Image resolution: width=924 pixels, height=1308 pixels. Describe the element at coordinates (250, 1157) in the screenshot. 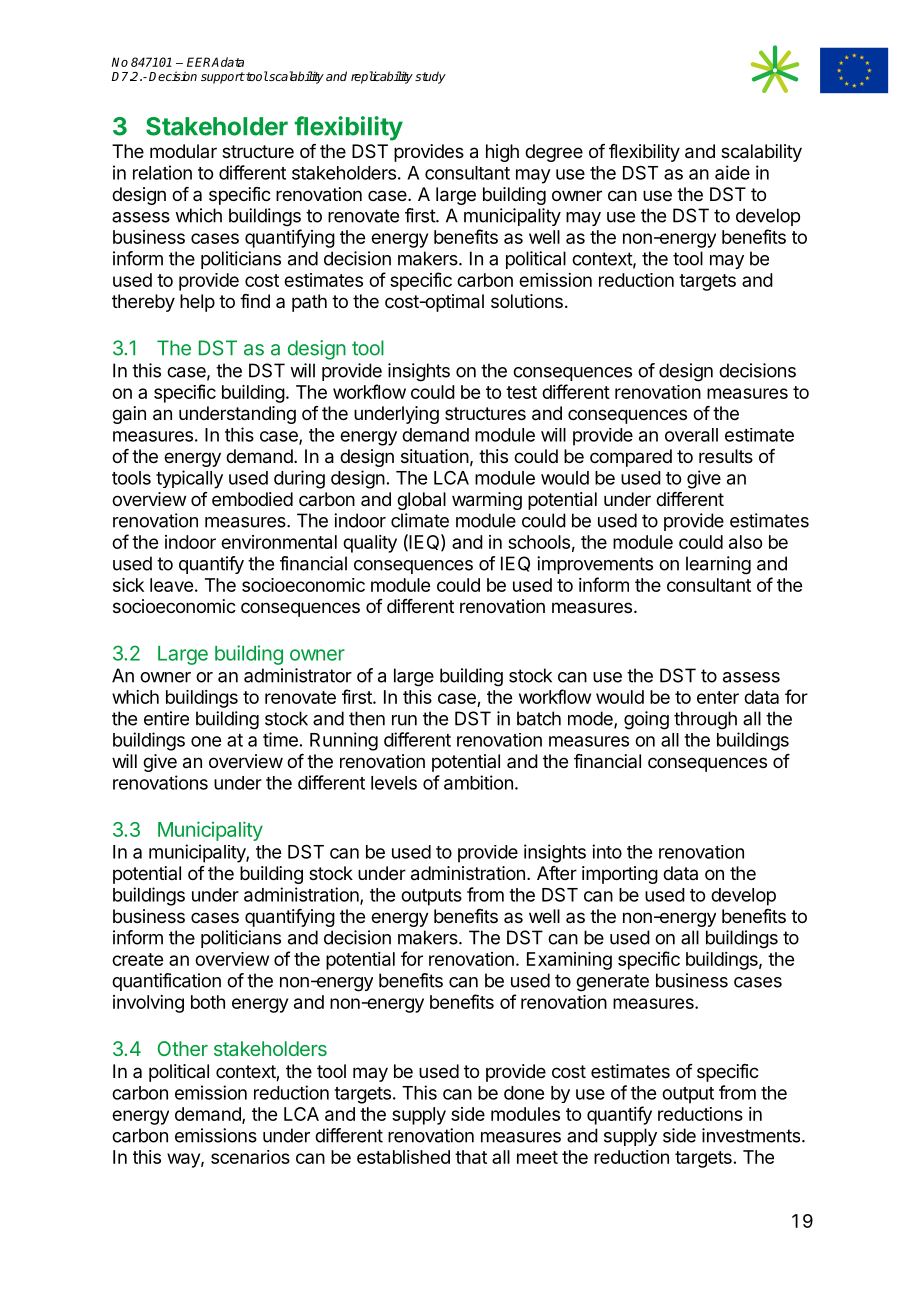

I see `scenarios` at that location.
